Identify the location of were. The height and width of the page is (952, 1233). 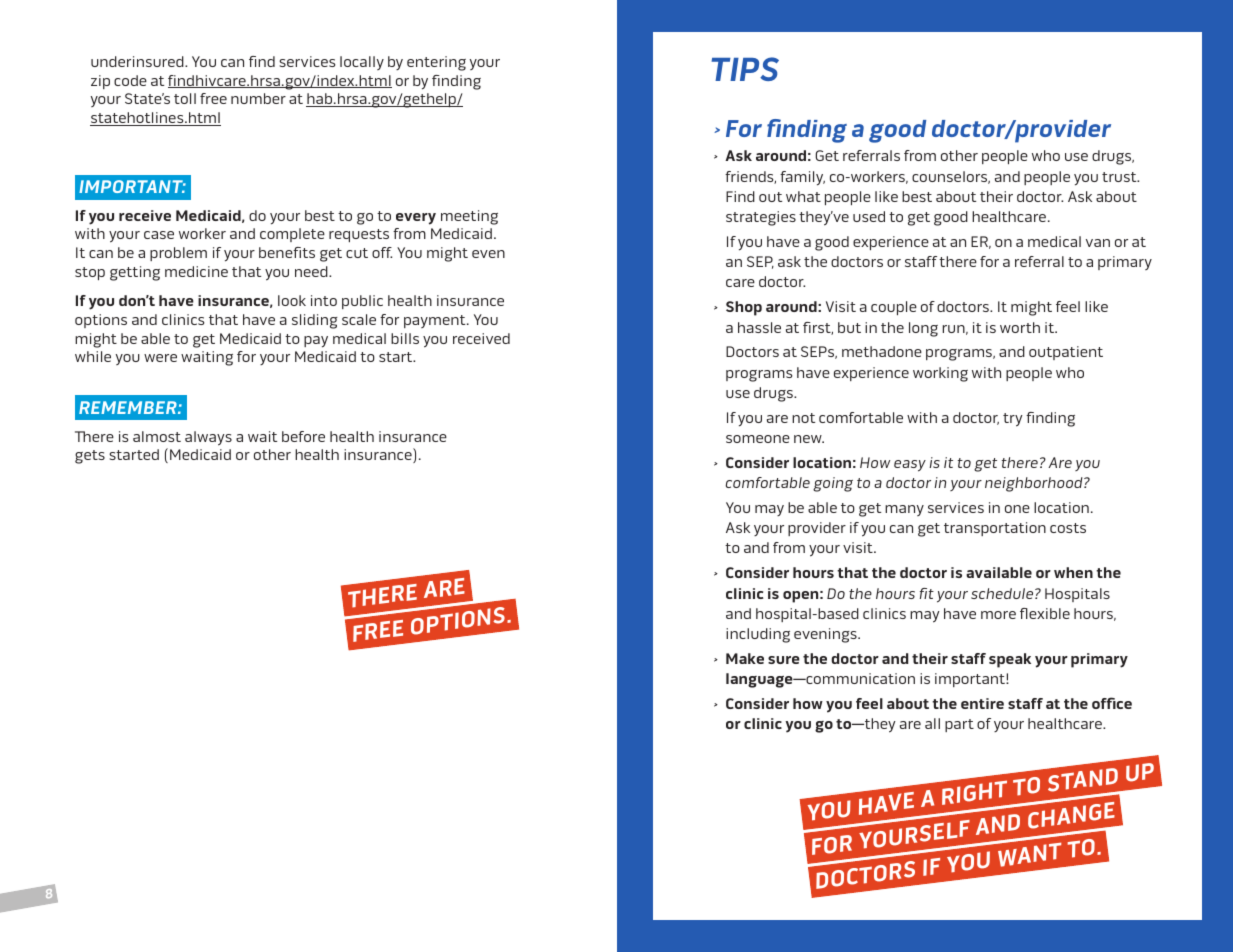
(160, 358).
